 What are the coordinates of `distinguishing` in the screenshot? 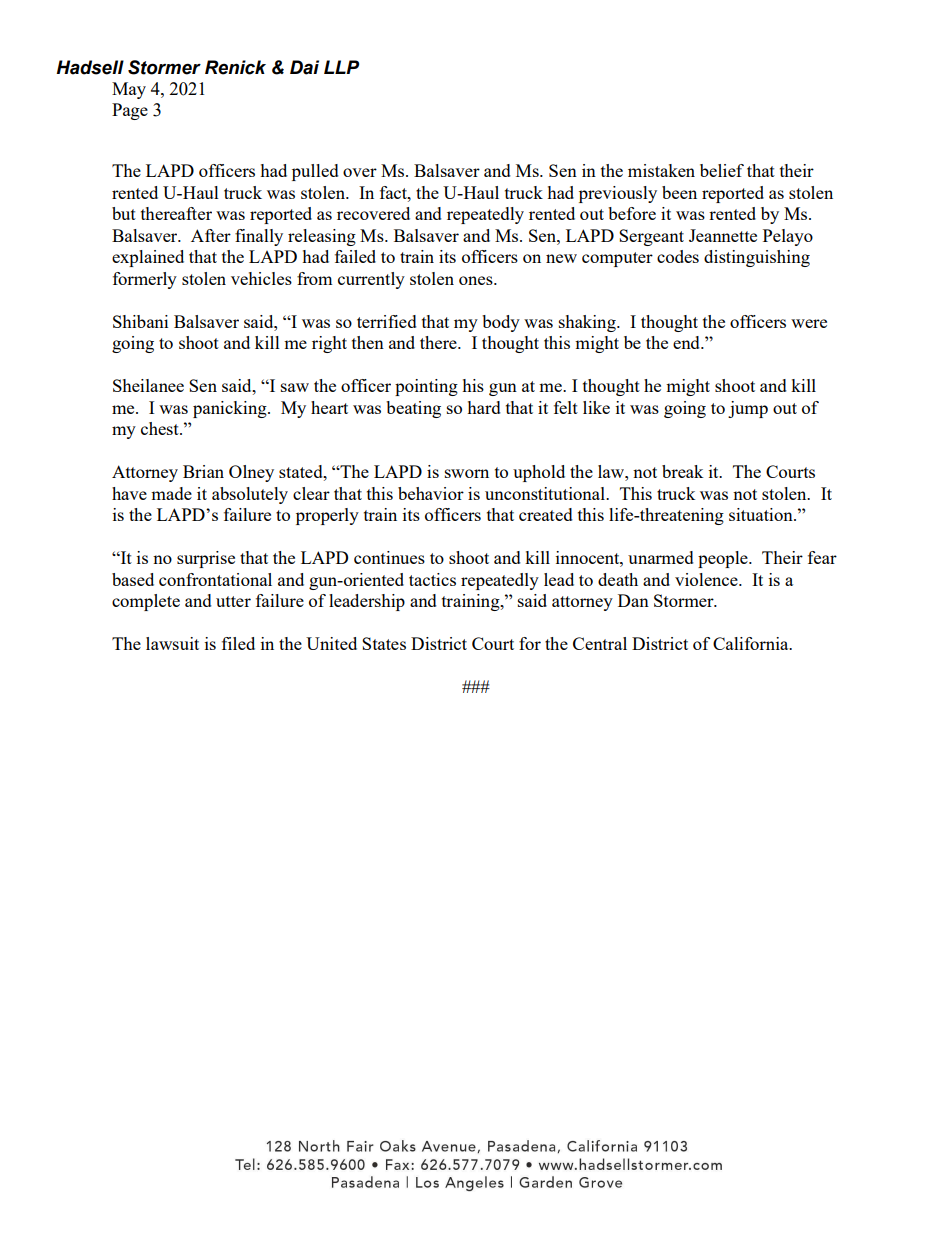 It's located at (757, 258).
